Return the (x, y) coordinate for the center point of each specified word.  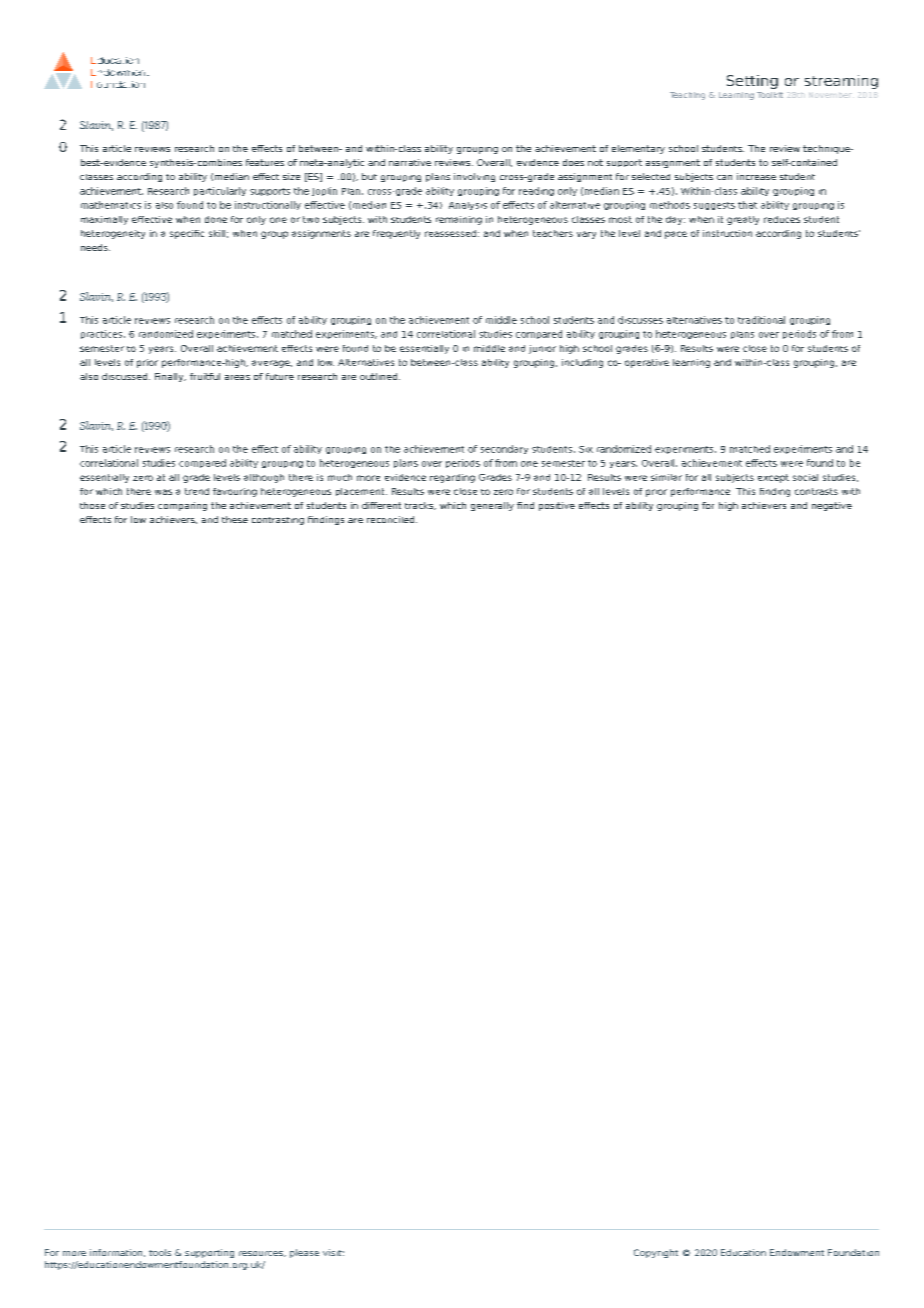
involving (474, 177)
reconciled (392, 519)
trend (197, 491)
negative (832, 506)
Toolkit (770, 95)
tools (160, 1252)
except (773, 478)
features (265, 162)
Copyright (656, 1253)
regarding (452, 478)
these (235, 519)
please (304, 1253)
